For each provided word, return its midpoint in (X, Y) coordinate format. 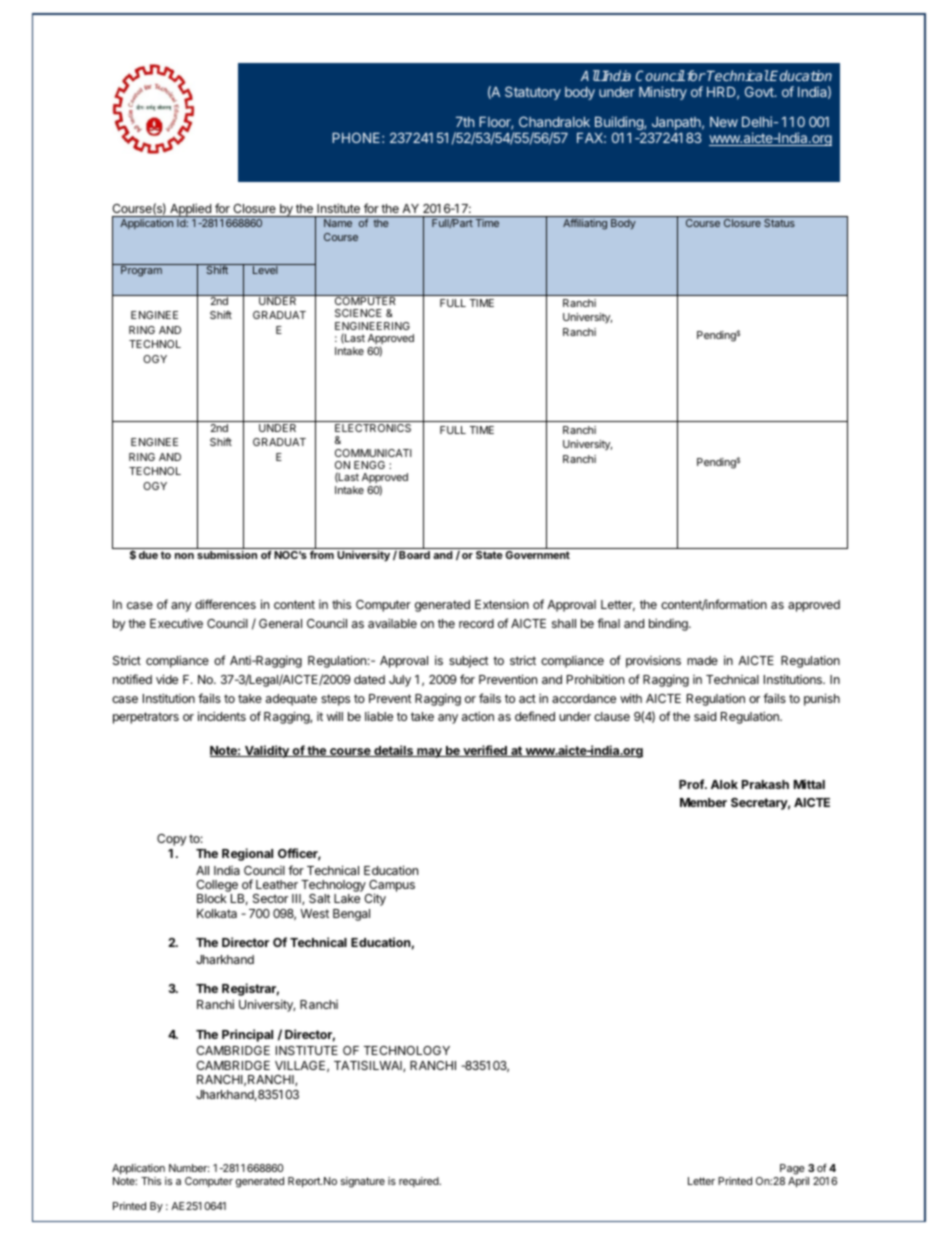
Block (212, 898)
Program (141, 270)
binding (669, 624)
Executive (176, 623)
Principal (247, 1035)
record (476, 623)
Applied (190, 210)
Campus (391, 887)
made (702, 660)
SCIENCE (358, 313)
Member (703, 802)
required (420, 1182)
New (724, 122)
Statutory (533, 93)
